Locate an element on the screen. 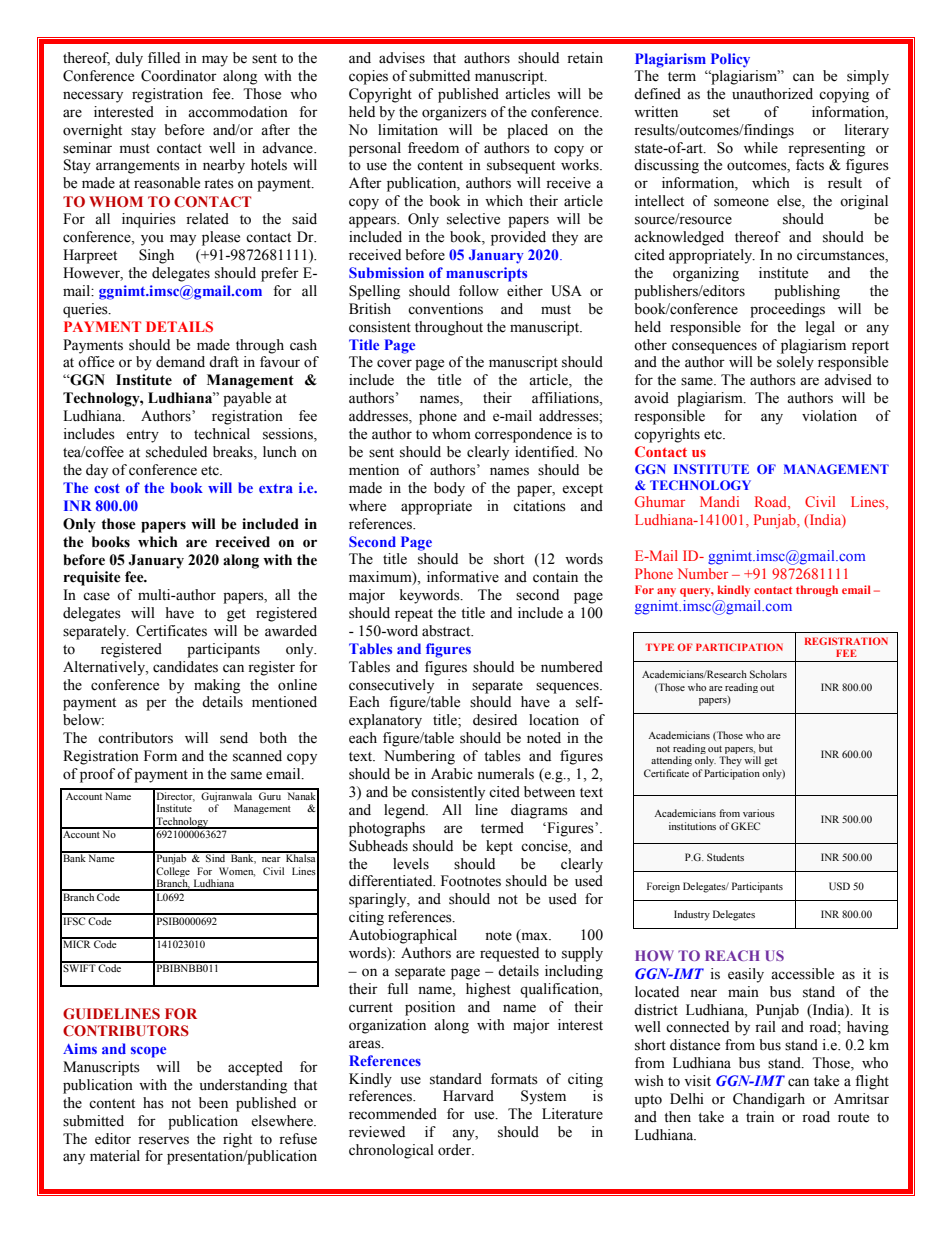 This screenshot has width=952, height=1233. Scholars is located at coordinates (768, 674).
